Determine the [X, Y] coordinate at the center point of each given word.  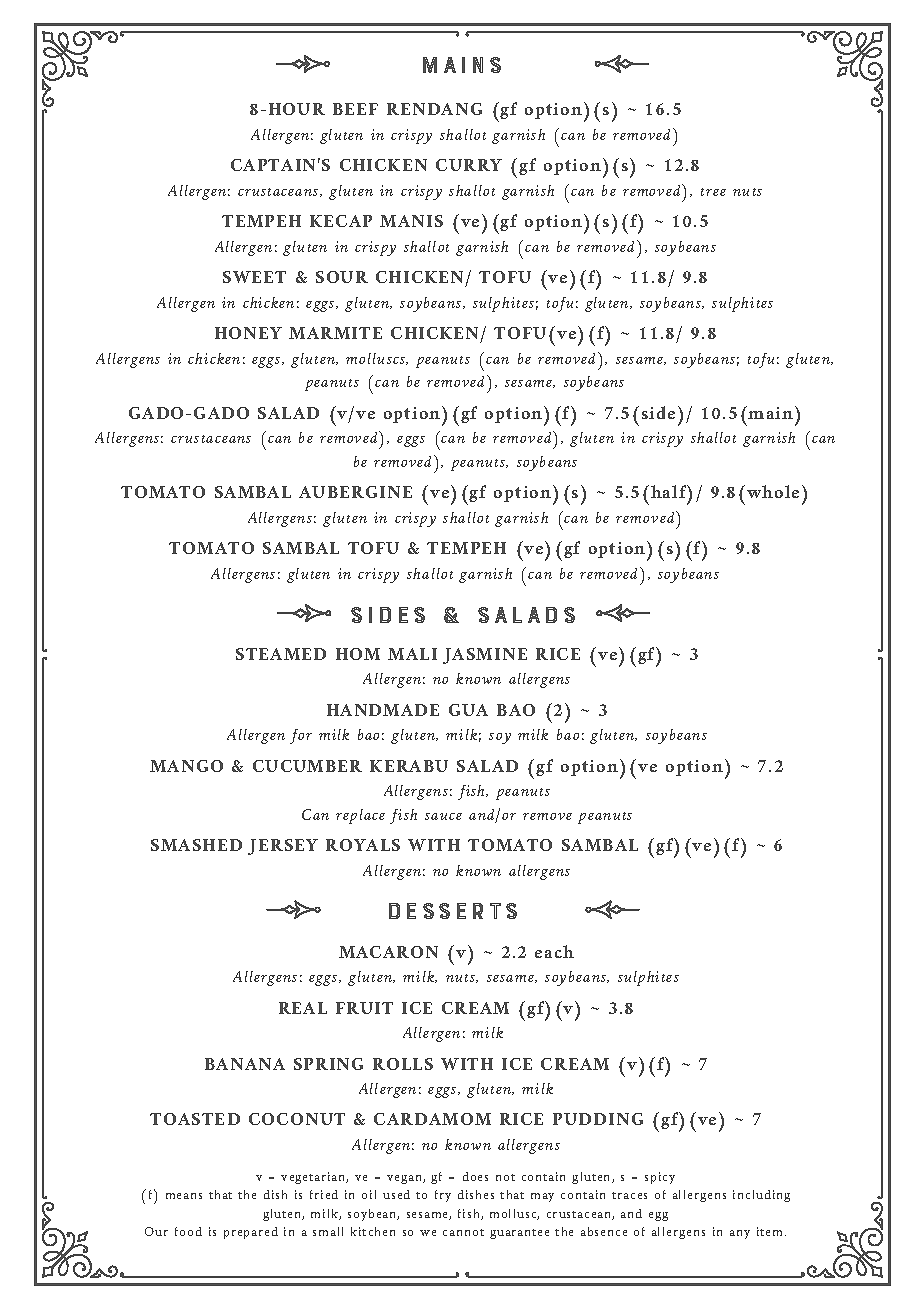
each [554, 951]
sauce [443, 816]
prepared [251, 1233]
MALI [412, 654]
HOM [358, 654]
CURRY [469, 165]
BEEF [355, 109]
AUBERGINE [355, 492]
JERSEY [283, 847]
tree [713, 192]
